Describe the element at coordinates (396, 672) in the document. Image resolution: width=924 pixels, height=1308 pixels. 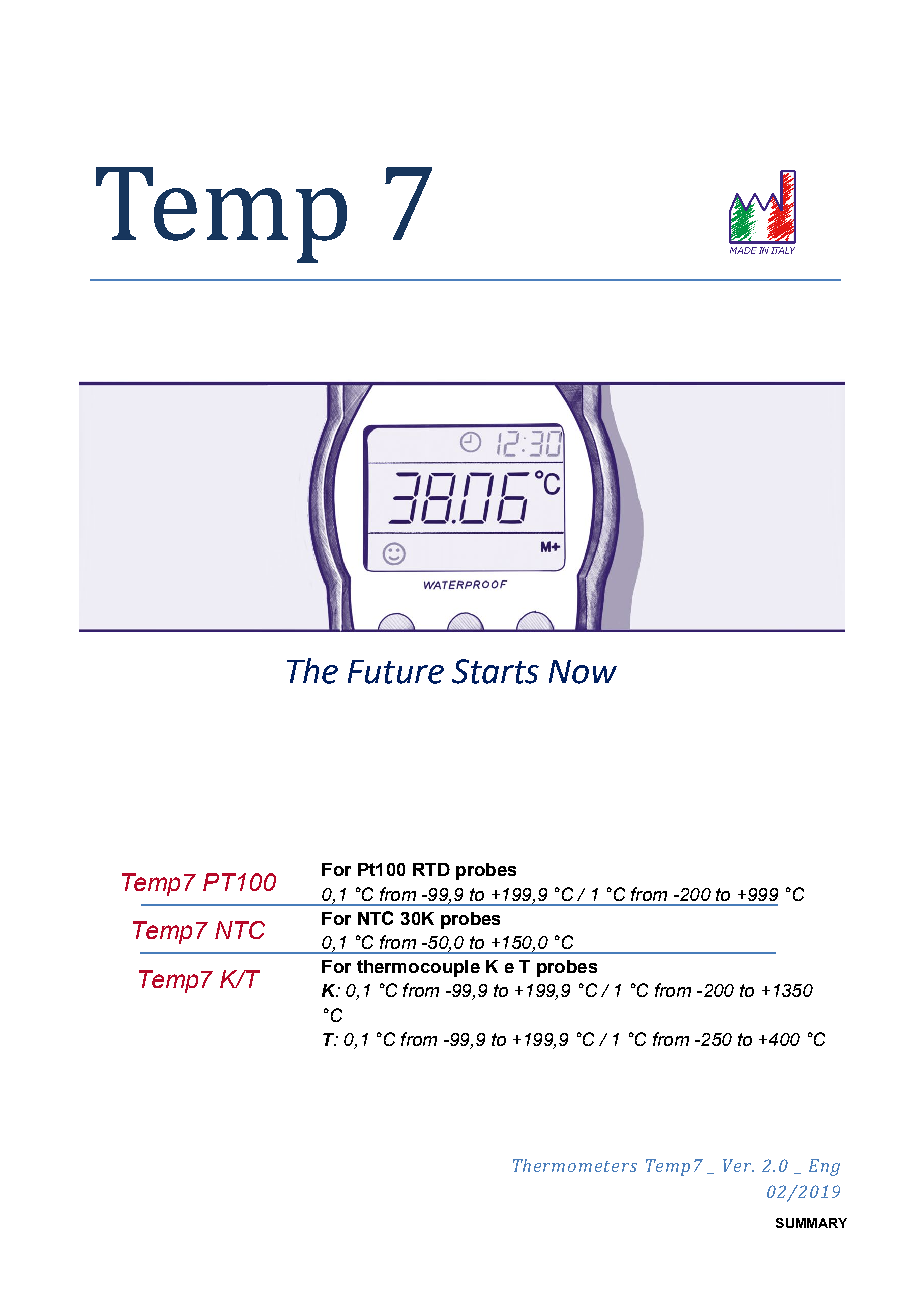
I see `Future` at that location.
